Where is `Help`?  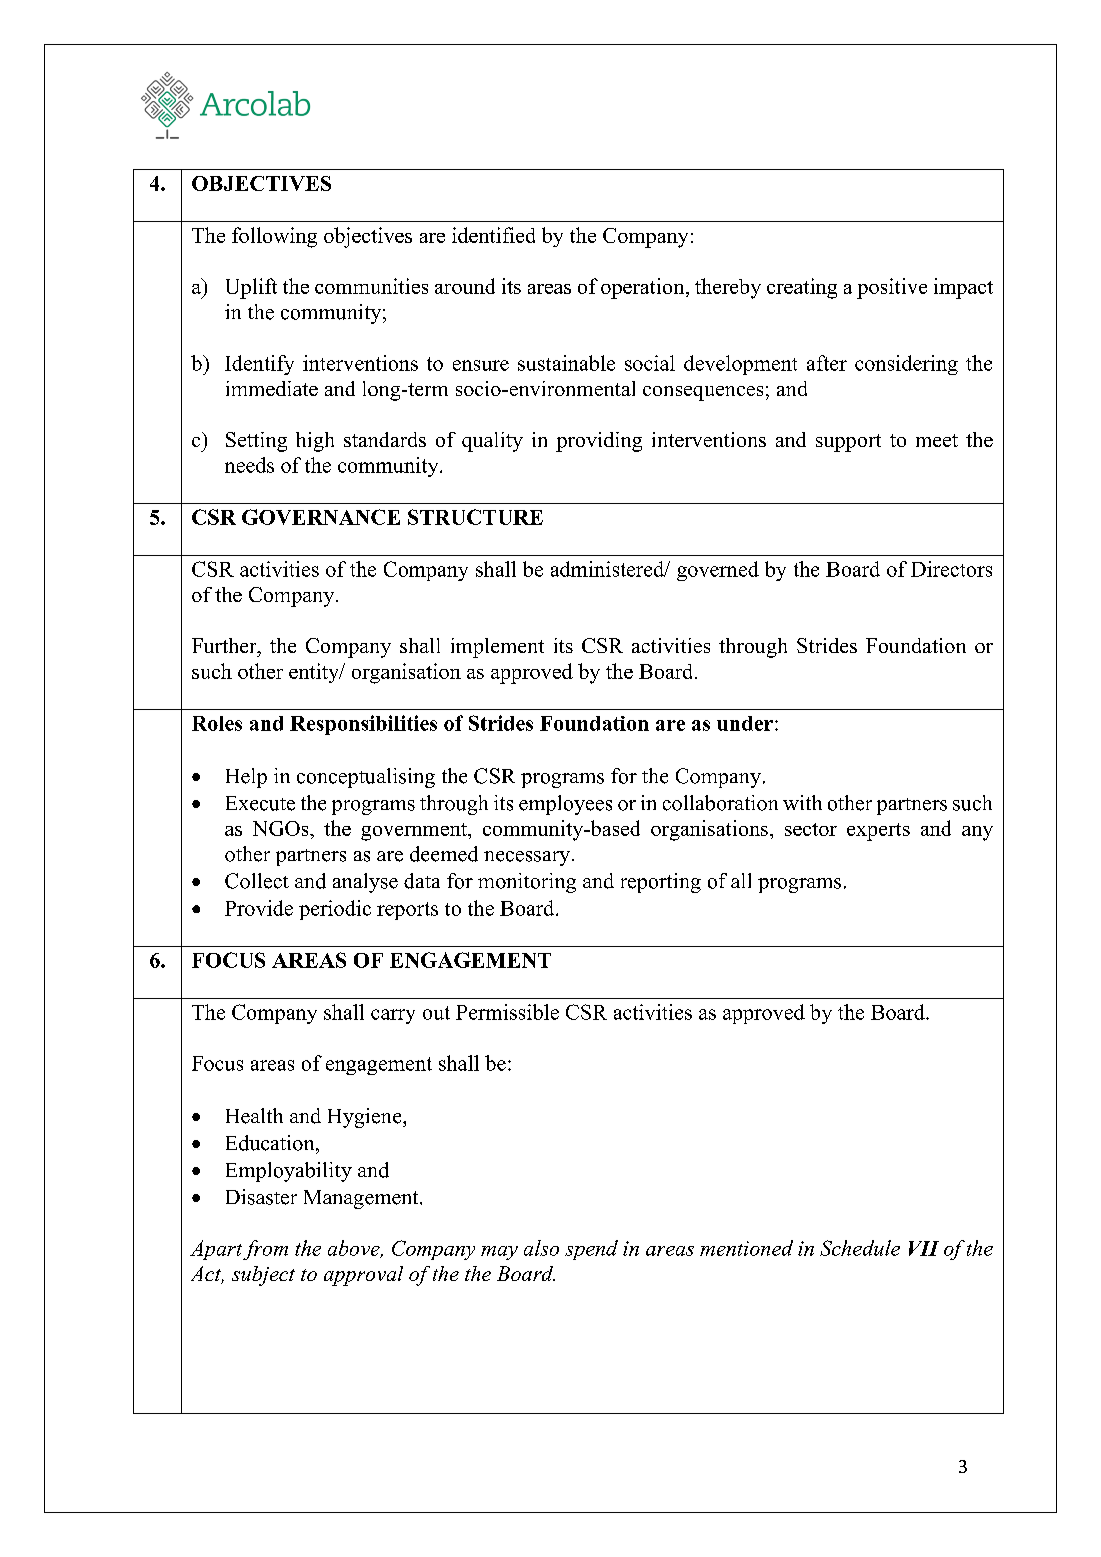
Help is located at coordinates (246, 778).
